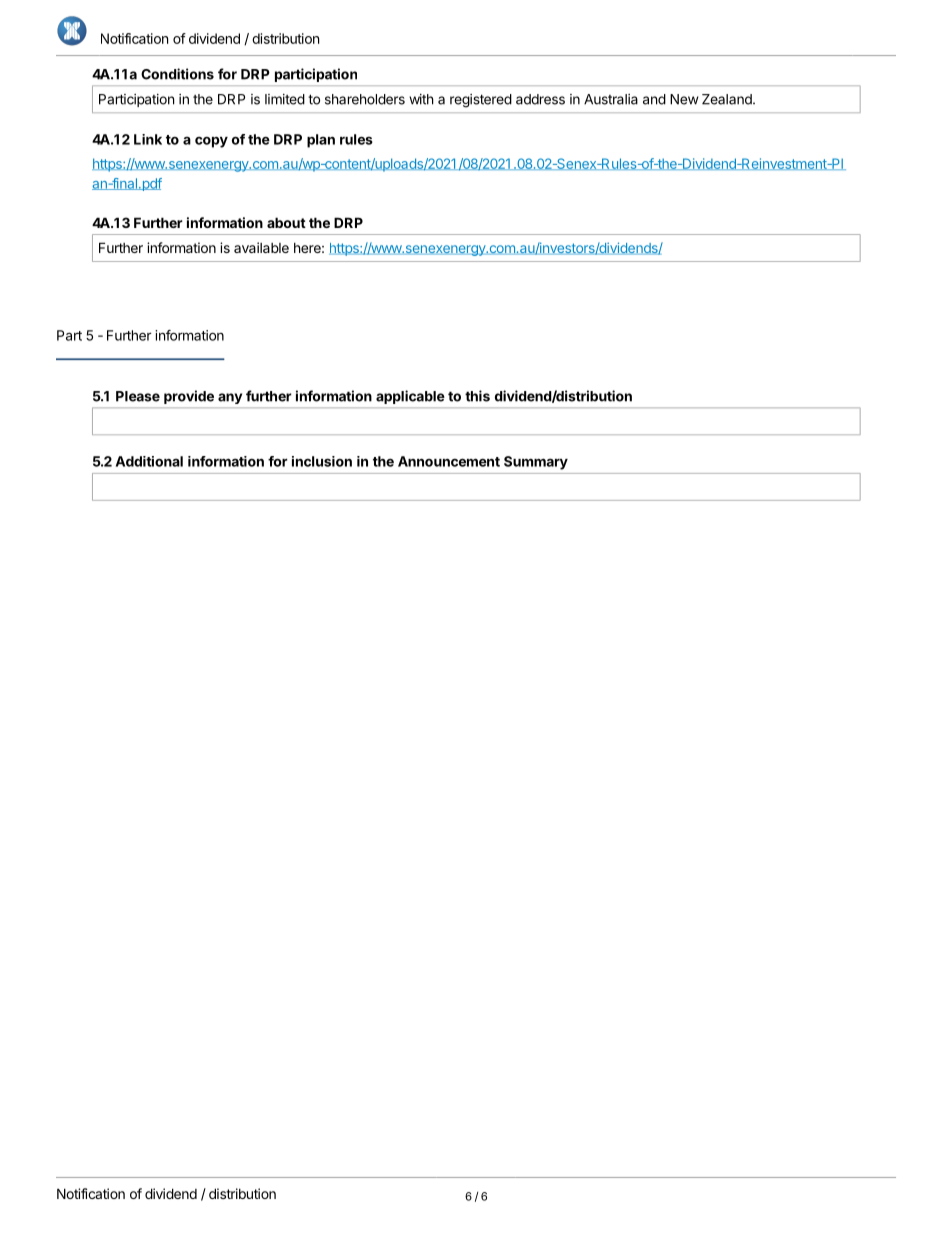 The height and width of the document is (1233, 952). What do you see at coordinates (477, 396) in the document?
I see `this` at bounding box center [477, 396].
